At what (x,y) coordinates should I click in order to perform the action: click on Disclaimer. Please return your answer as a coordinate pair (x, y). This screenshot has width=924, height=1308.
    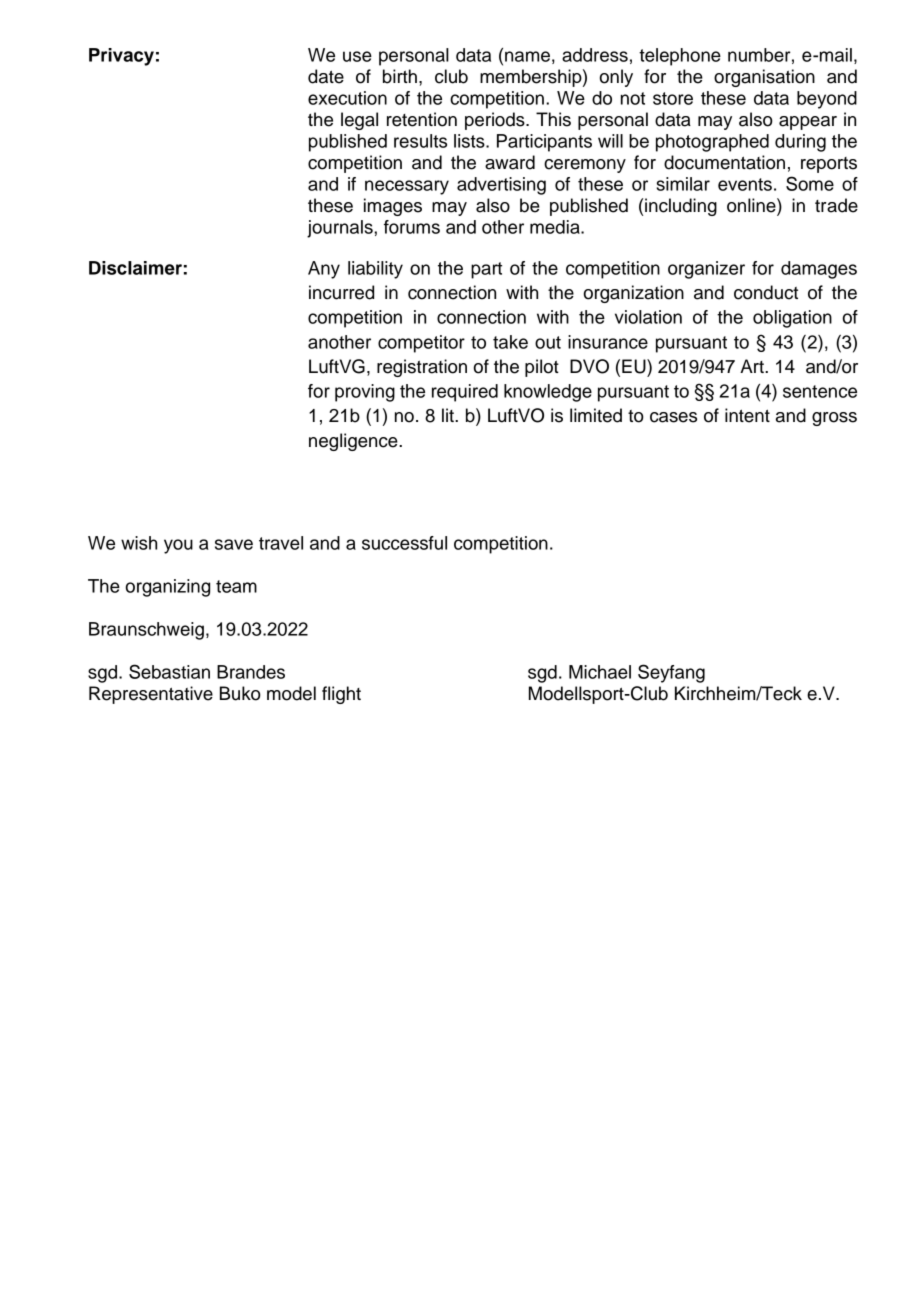
    Looking at the image, I should click on (135, 268).
